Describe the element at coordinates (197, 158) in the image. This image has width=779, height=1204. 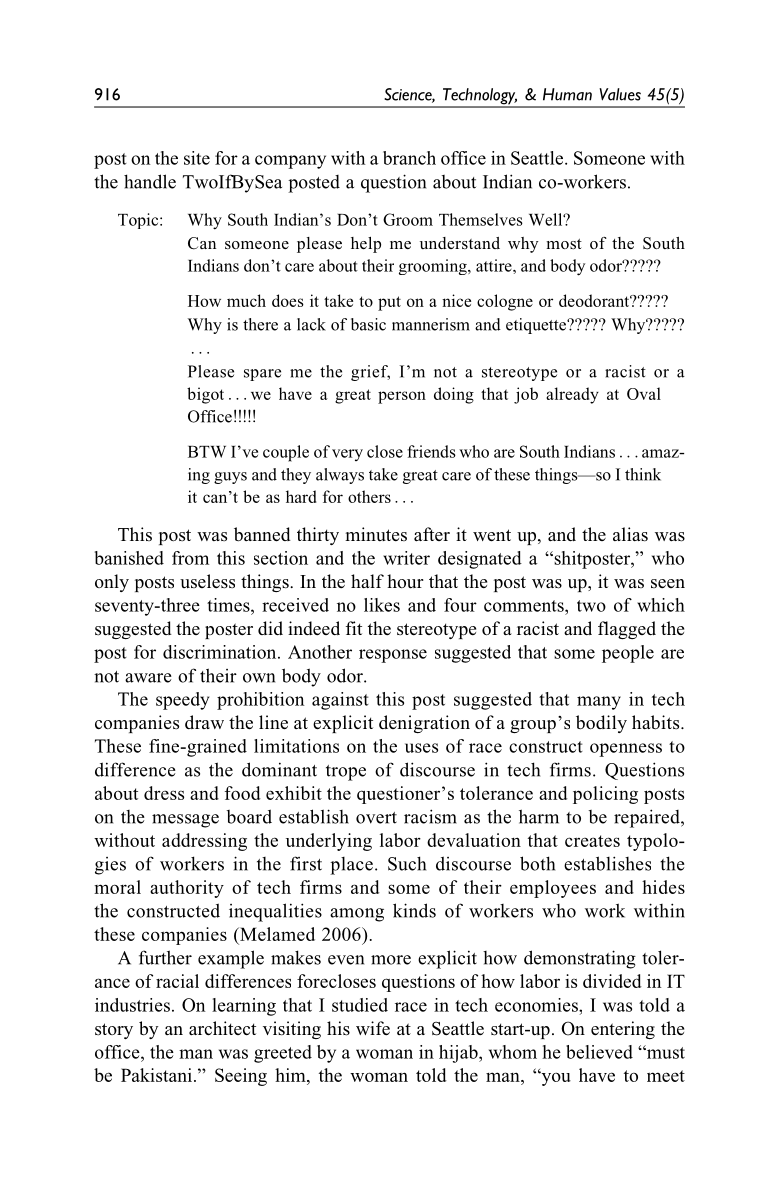
I see `site` at that location.
